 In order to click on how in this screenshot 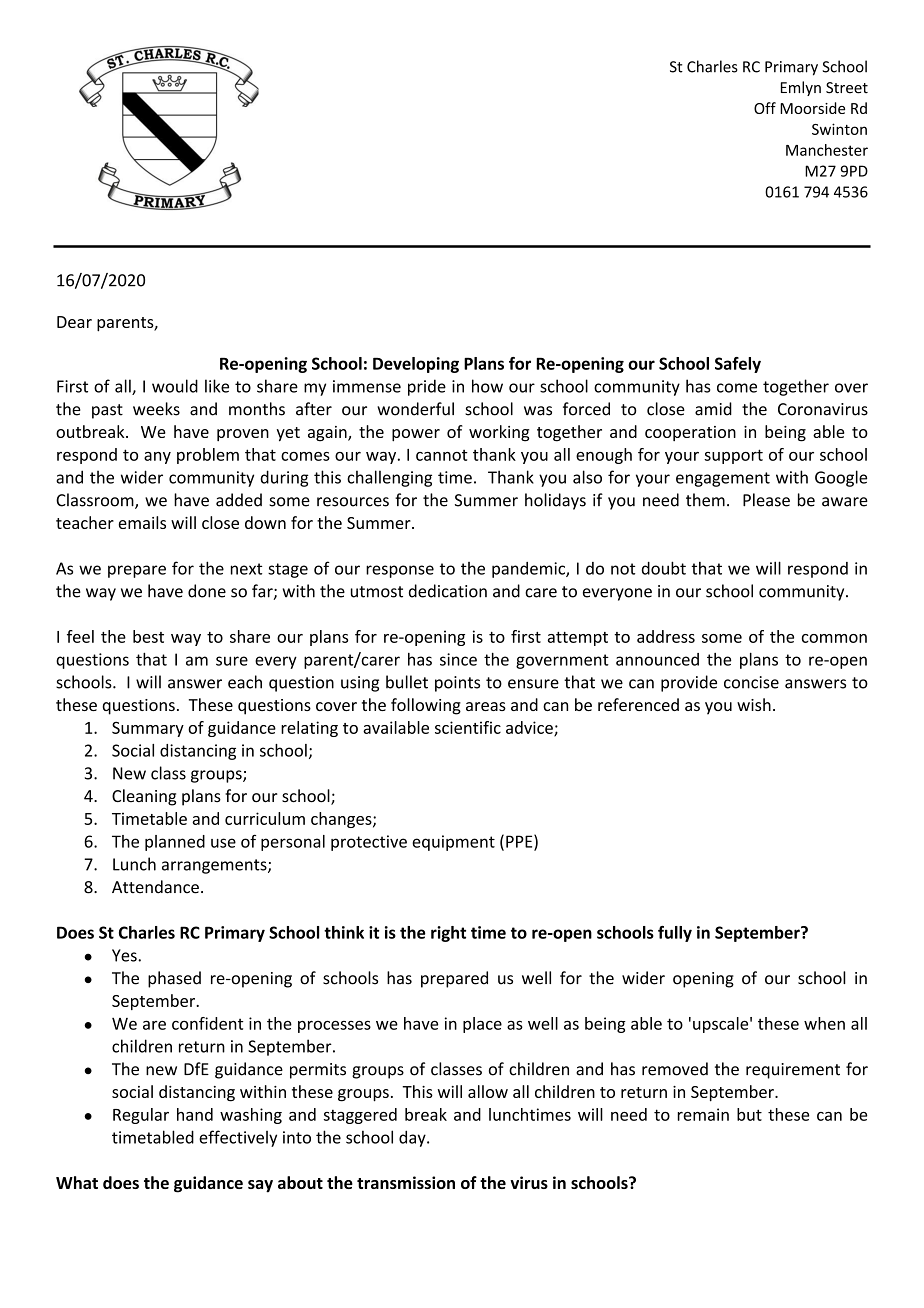, I will do `click(487, 386)`.
